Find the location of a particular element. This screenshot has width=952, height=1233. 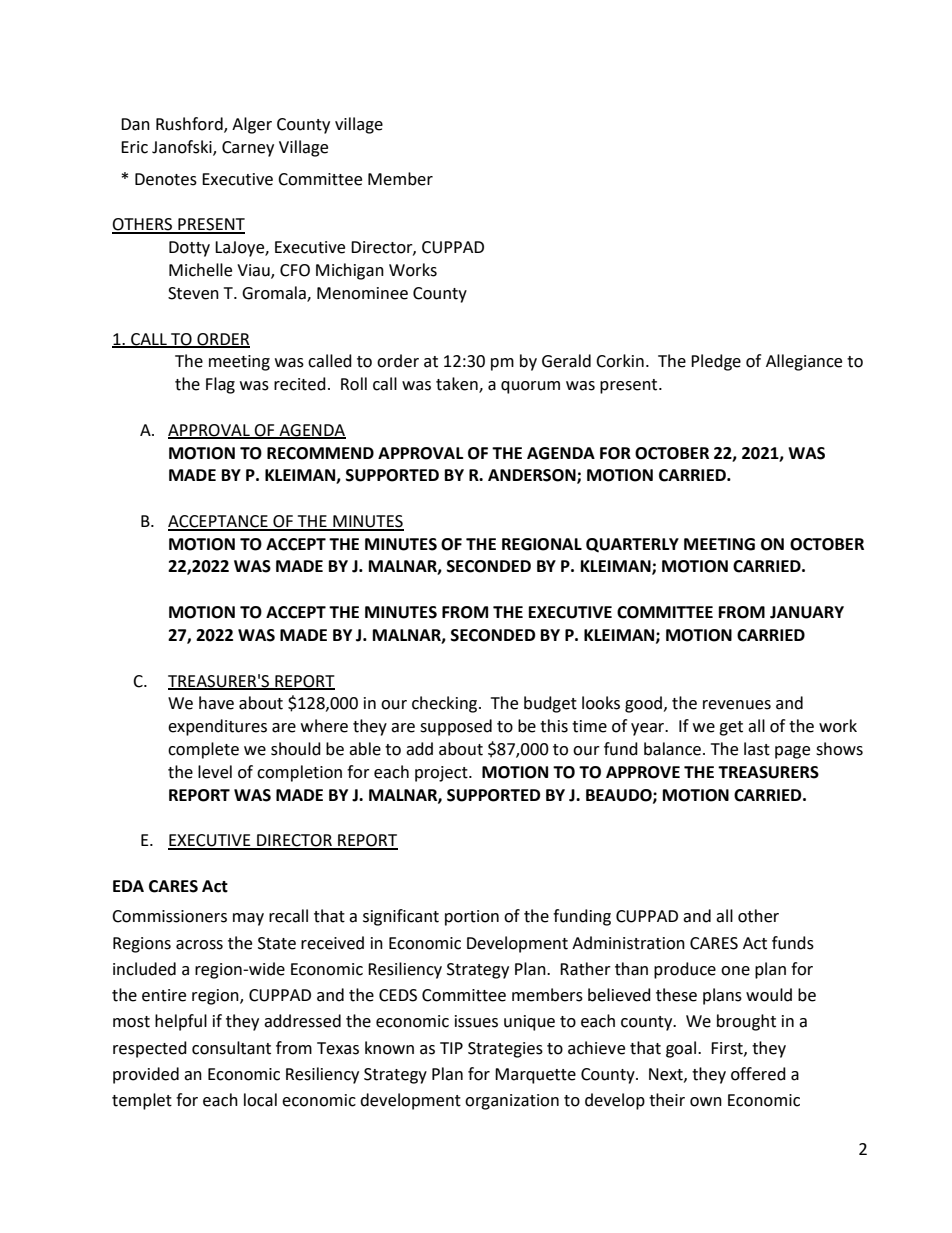

checking is located at coordinates (446, 704).
